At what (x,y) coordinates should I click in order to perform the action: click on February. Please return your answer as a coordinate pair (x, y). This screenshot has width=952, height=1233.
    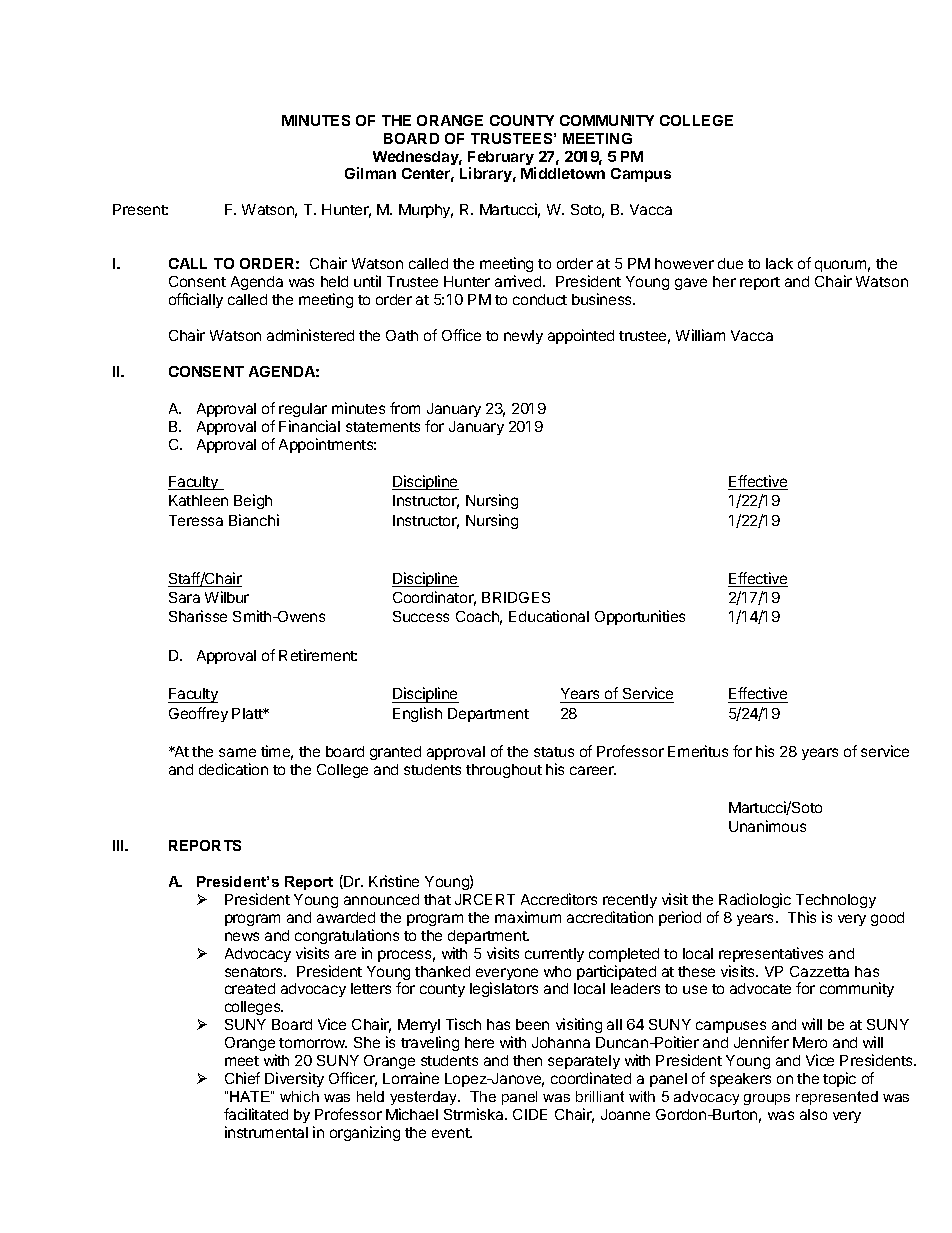
    Looking at the image, I should click on (502, 159).
